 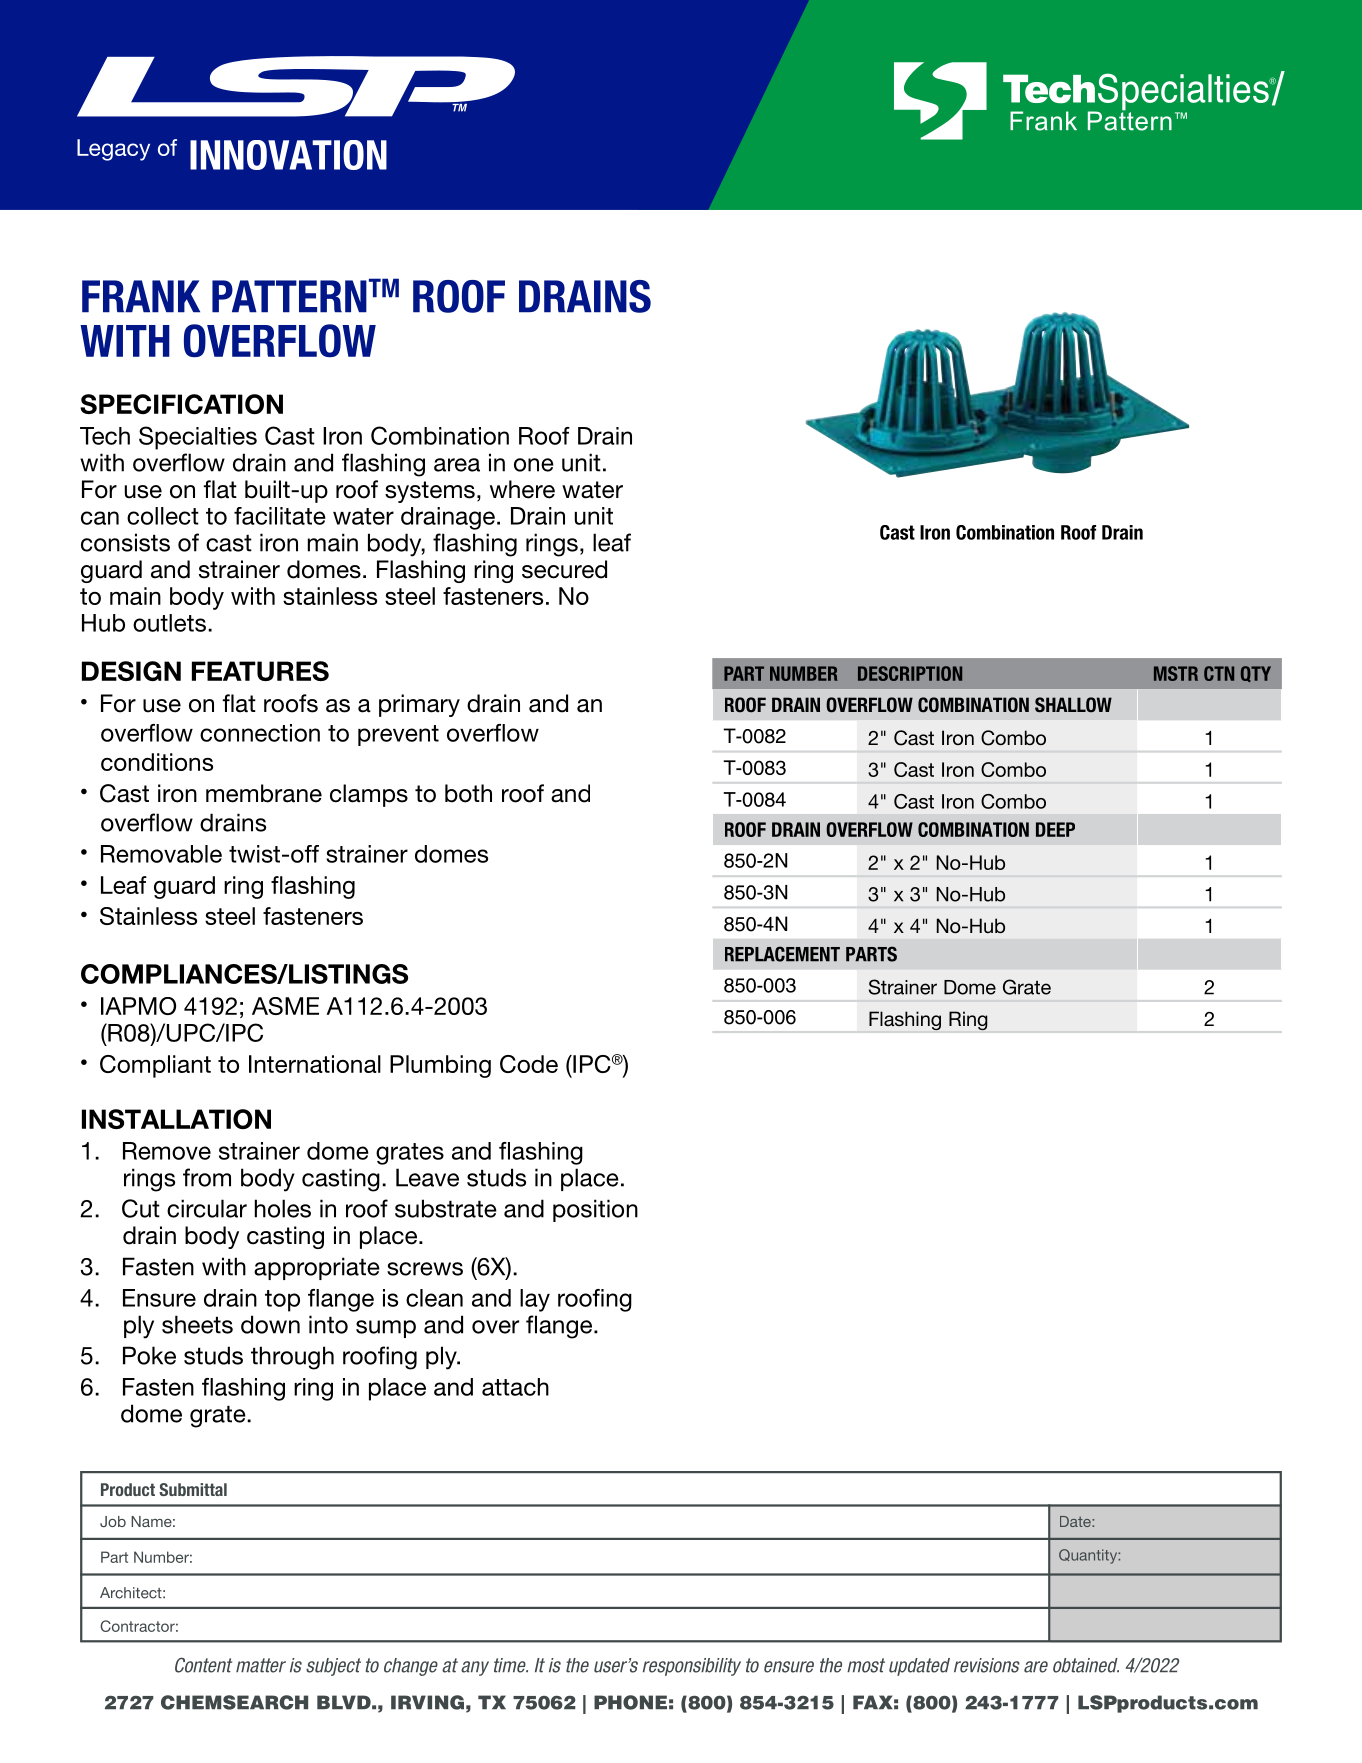 What do you see at coordinates (457, 465) in the image?
I see `area` at bounding box center [457, 465].
